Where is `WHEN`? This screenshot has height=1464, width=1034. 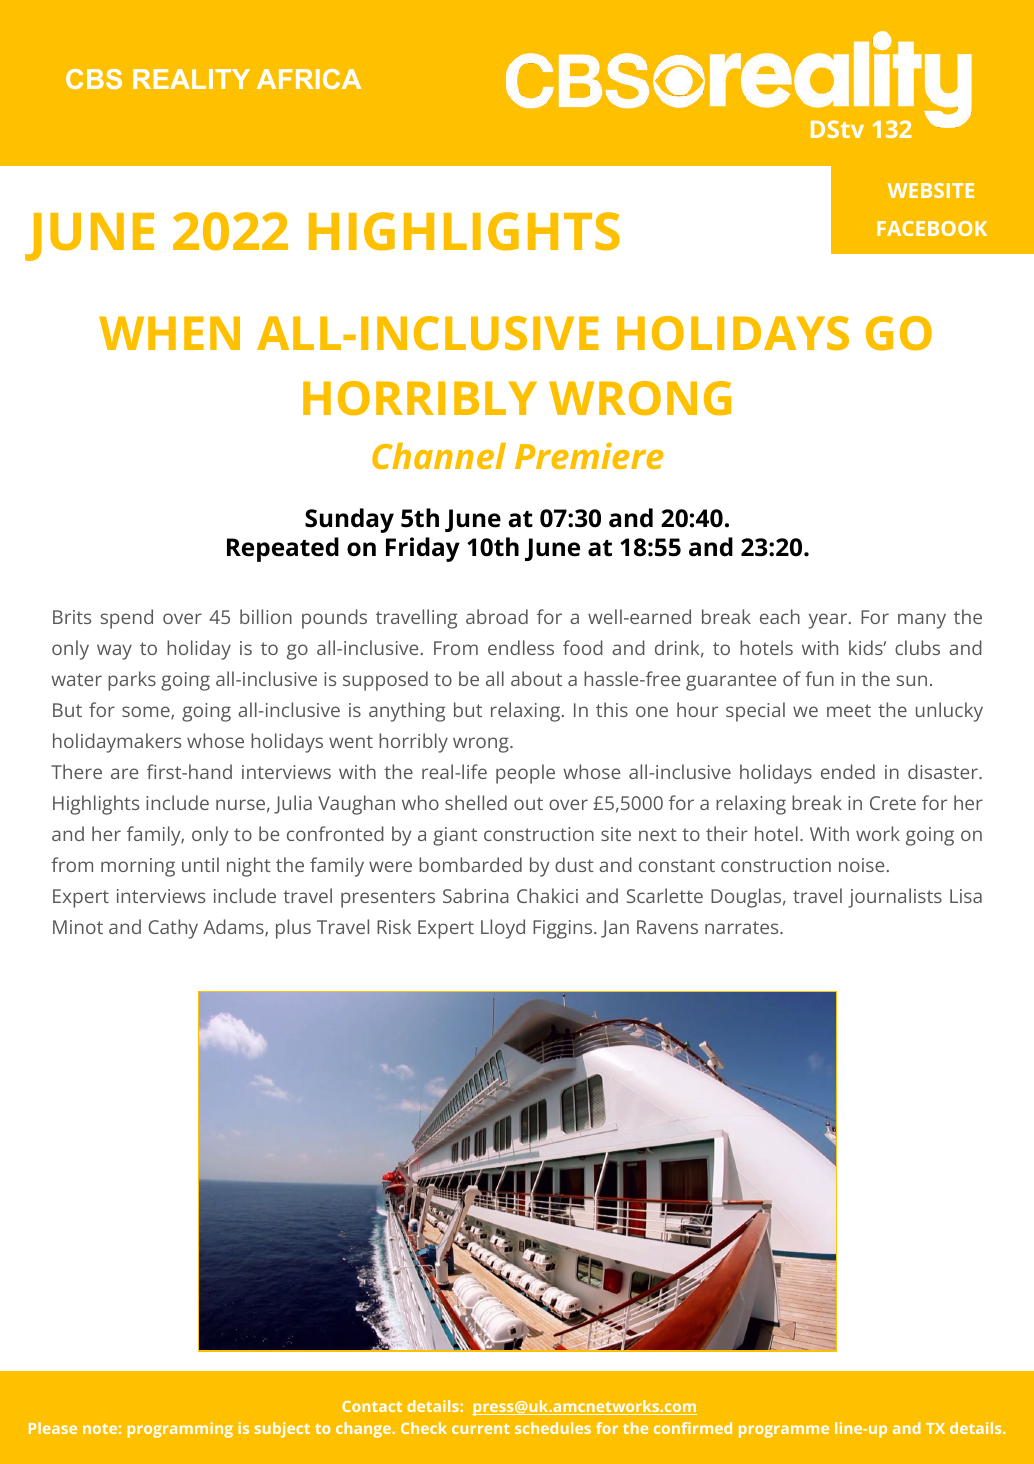
WHEN is located at coordinates (169, 333).
